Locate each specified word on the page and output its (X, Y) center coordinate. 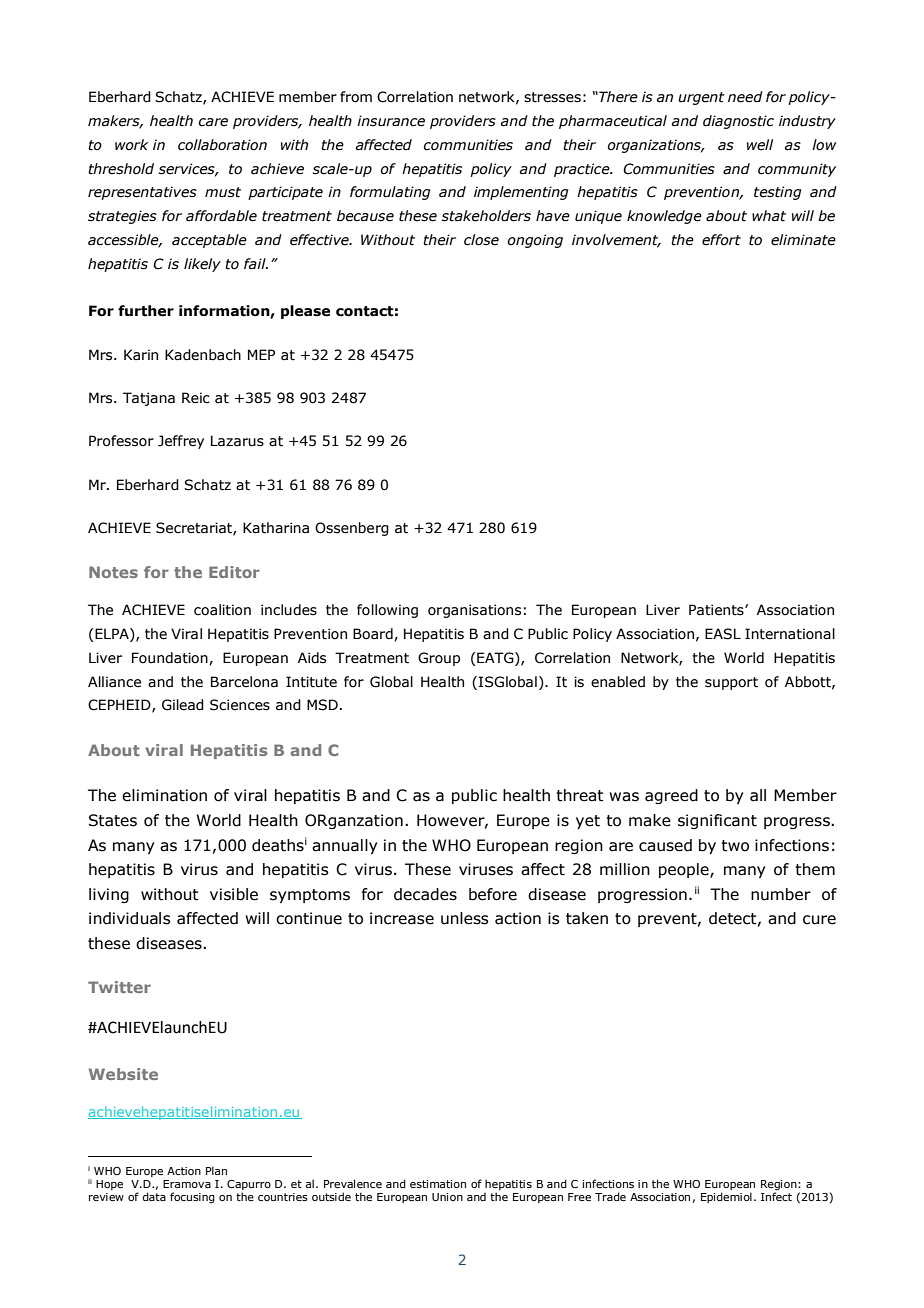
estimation (438, 1184)
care (213, 122)
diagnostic (738, 122)
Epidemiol (726, 1197)
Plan (216, 1170)
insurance (391, 121)
